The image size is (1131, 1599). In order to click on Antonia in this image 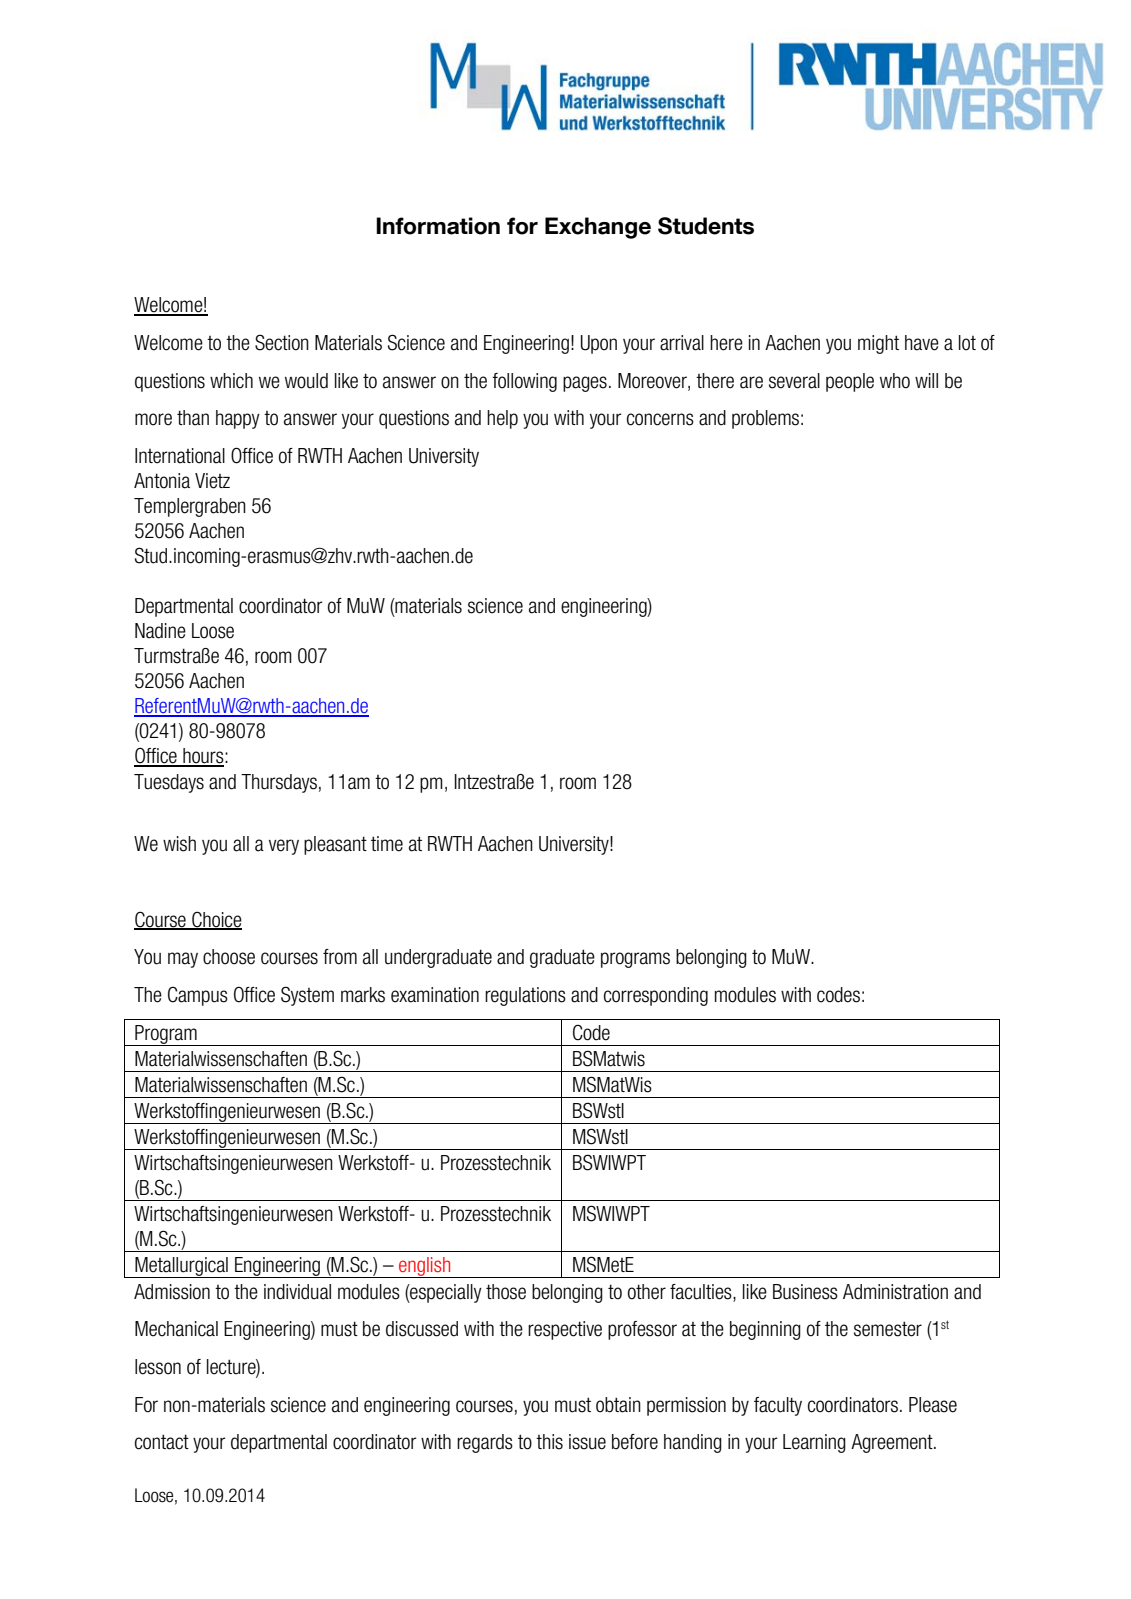, I will do `click(162, 481)`.
